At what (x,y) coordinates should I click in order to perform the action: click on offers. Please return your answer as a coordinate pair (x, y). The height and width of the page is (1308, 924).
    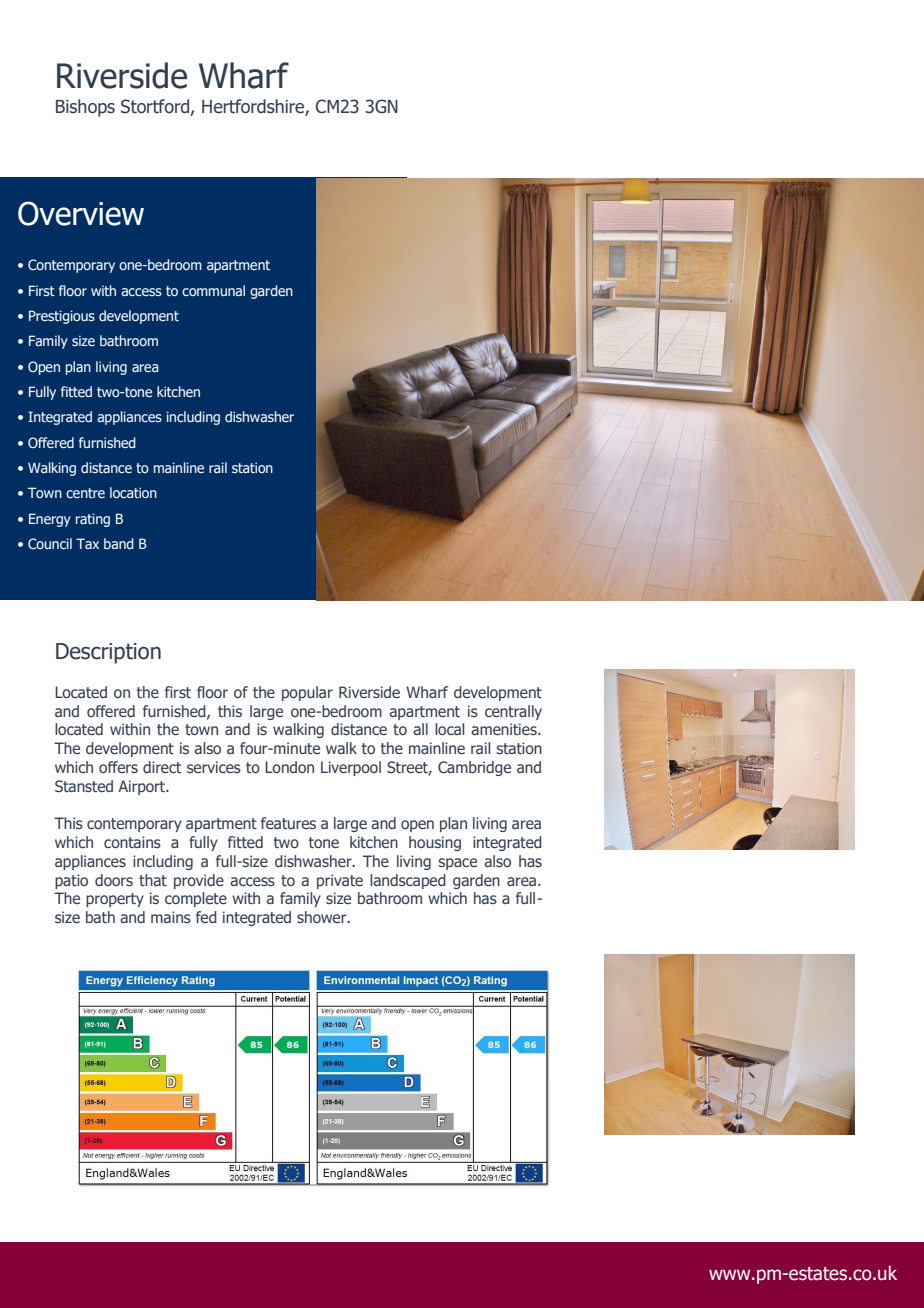
    Looking at the image, I should click on (118, 767).
